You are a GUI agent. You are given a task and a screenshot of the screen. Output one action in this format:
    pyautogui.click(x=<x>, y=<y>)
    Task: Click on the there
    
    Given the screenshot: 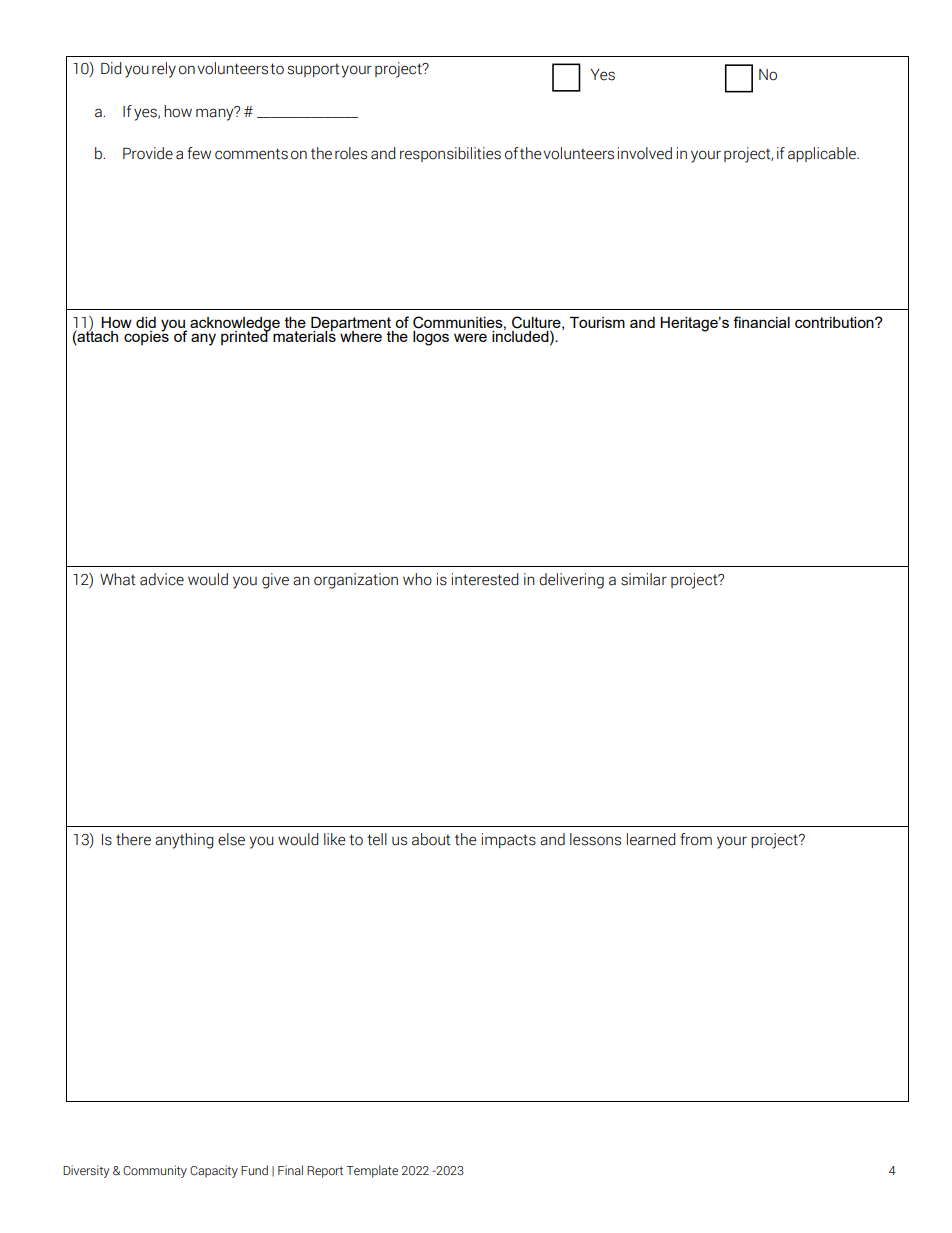 What is the action you would take?
    pyautogui.click(x=133, y=839)
